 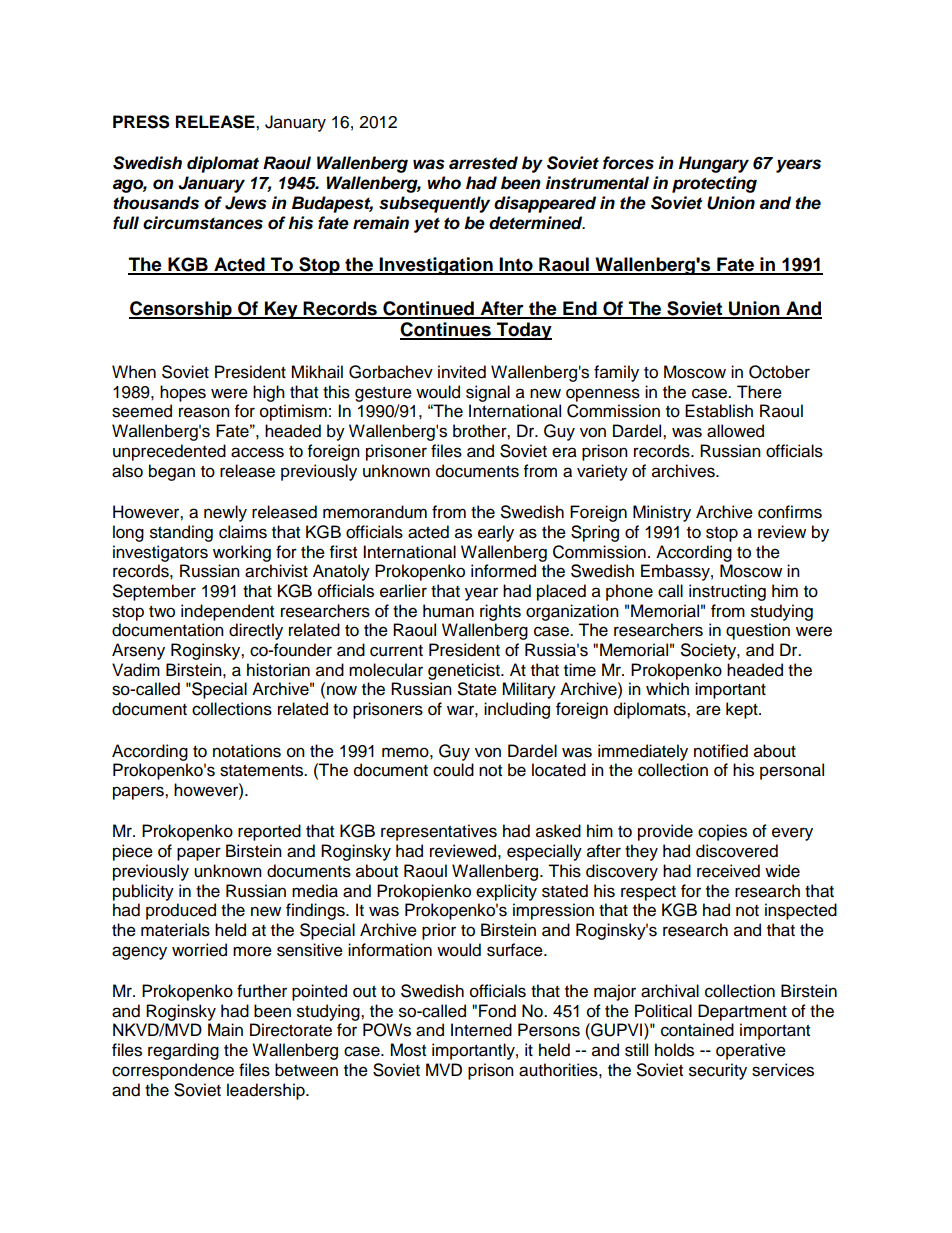 What do you see at coordinates (444, 183) in the screenshot?
I see `who` at bounding box center [444, 183].
